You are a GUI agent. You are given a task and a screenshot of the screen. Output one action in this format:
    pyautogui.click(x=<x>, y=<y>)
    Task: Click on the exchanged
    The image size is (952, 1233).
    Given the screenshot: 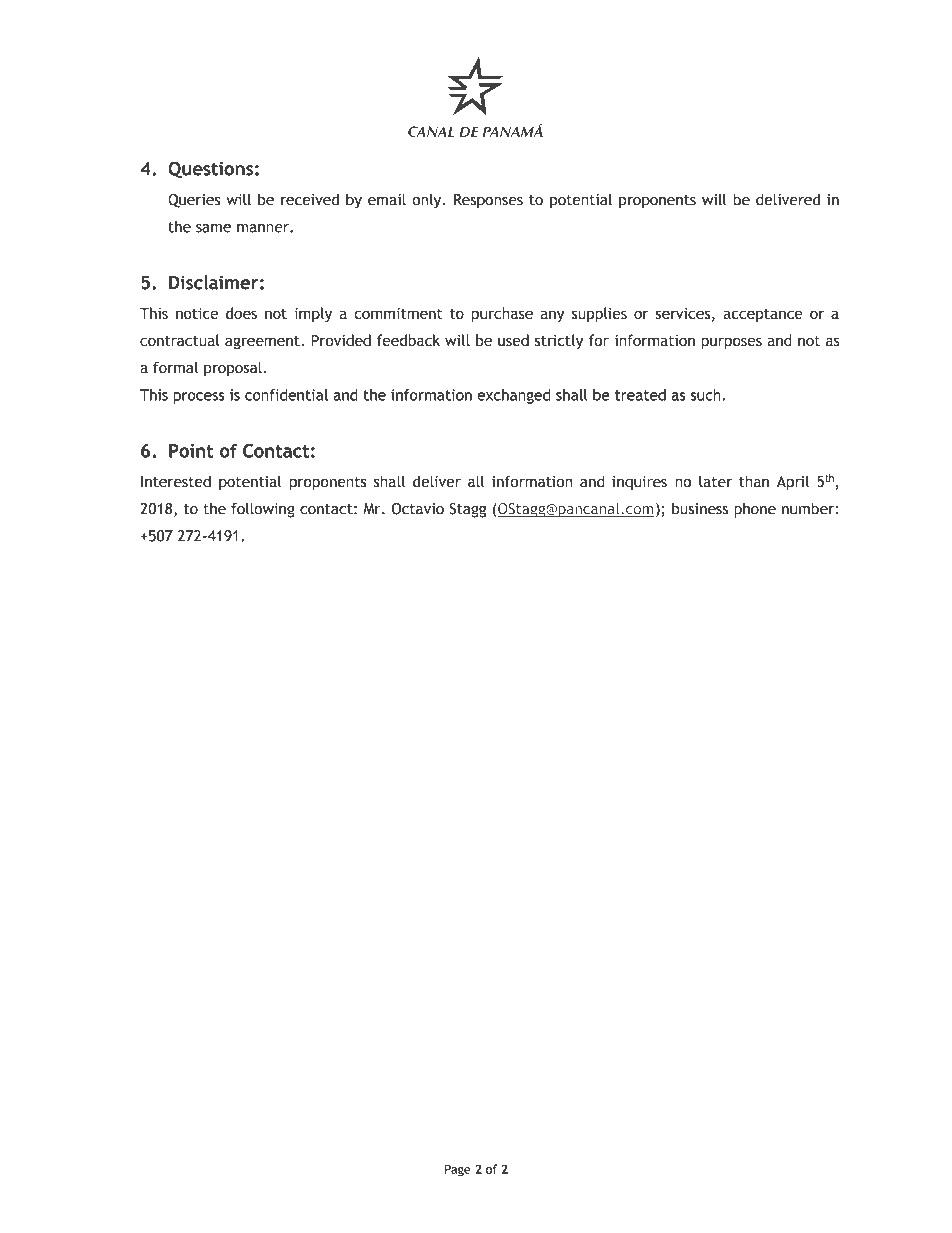 What is the action you would take?
    pyautogui.click(x=513, y=396)
